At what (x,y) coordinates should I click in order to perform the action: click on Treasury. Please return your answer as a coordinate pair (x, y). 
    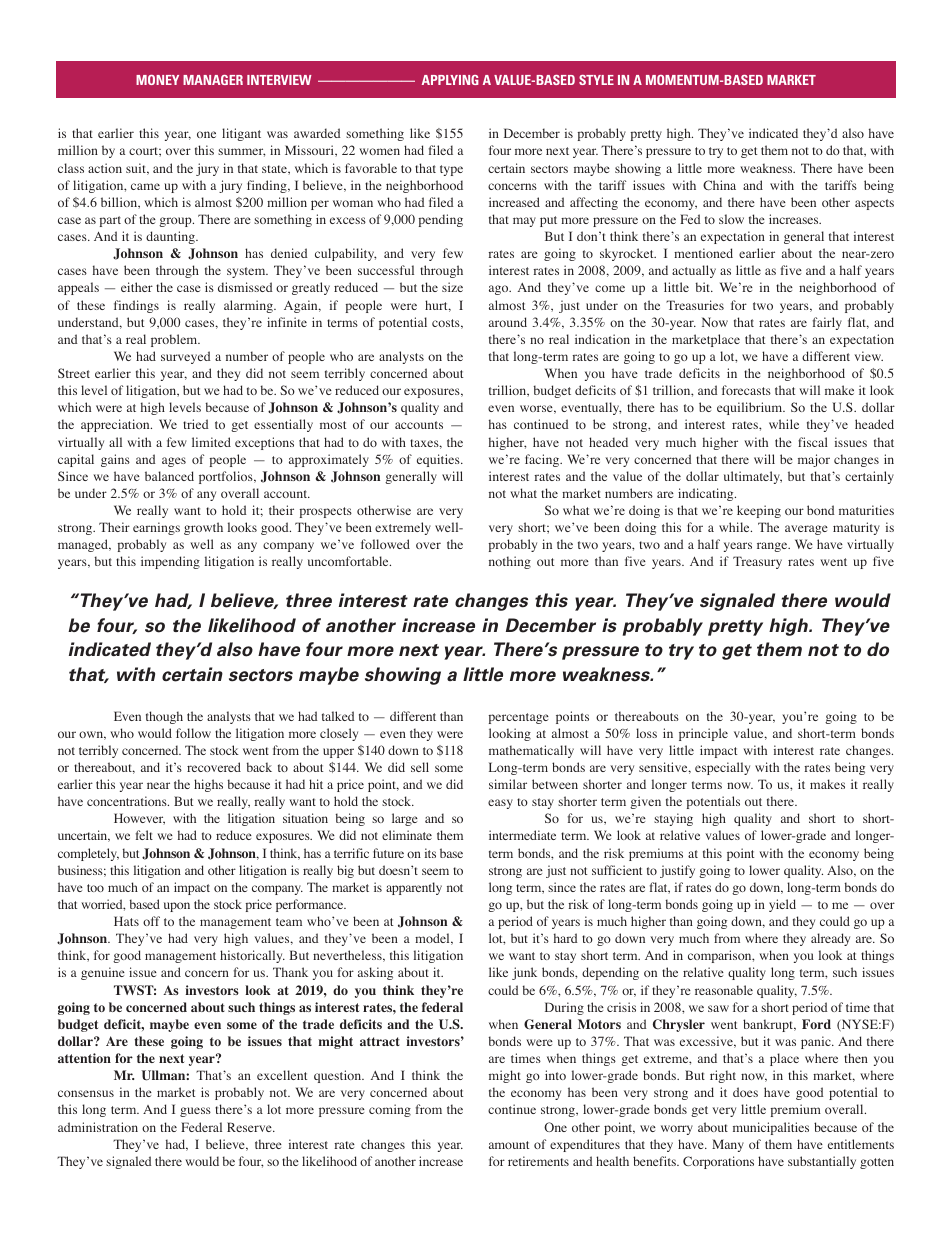
    Looking at the image, I should click on (757, 562).
